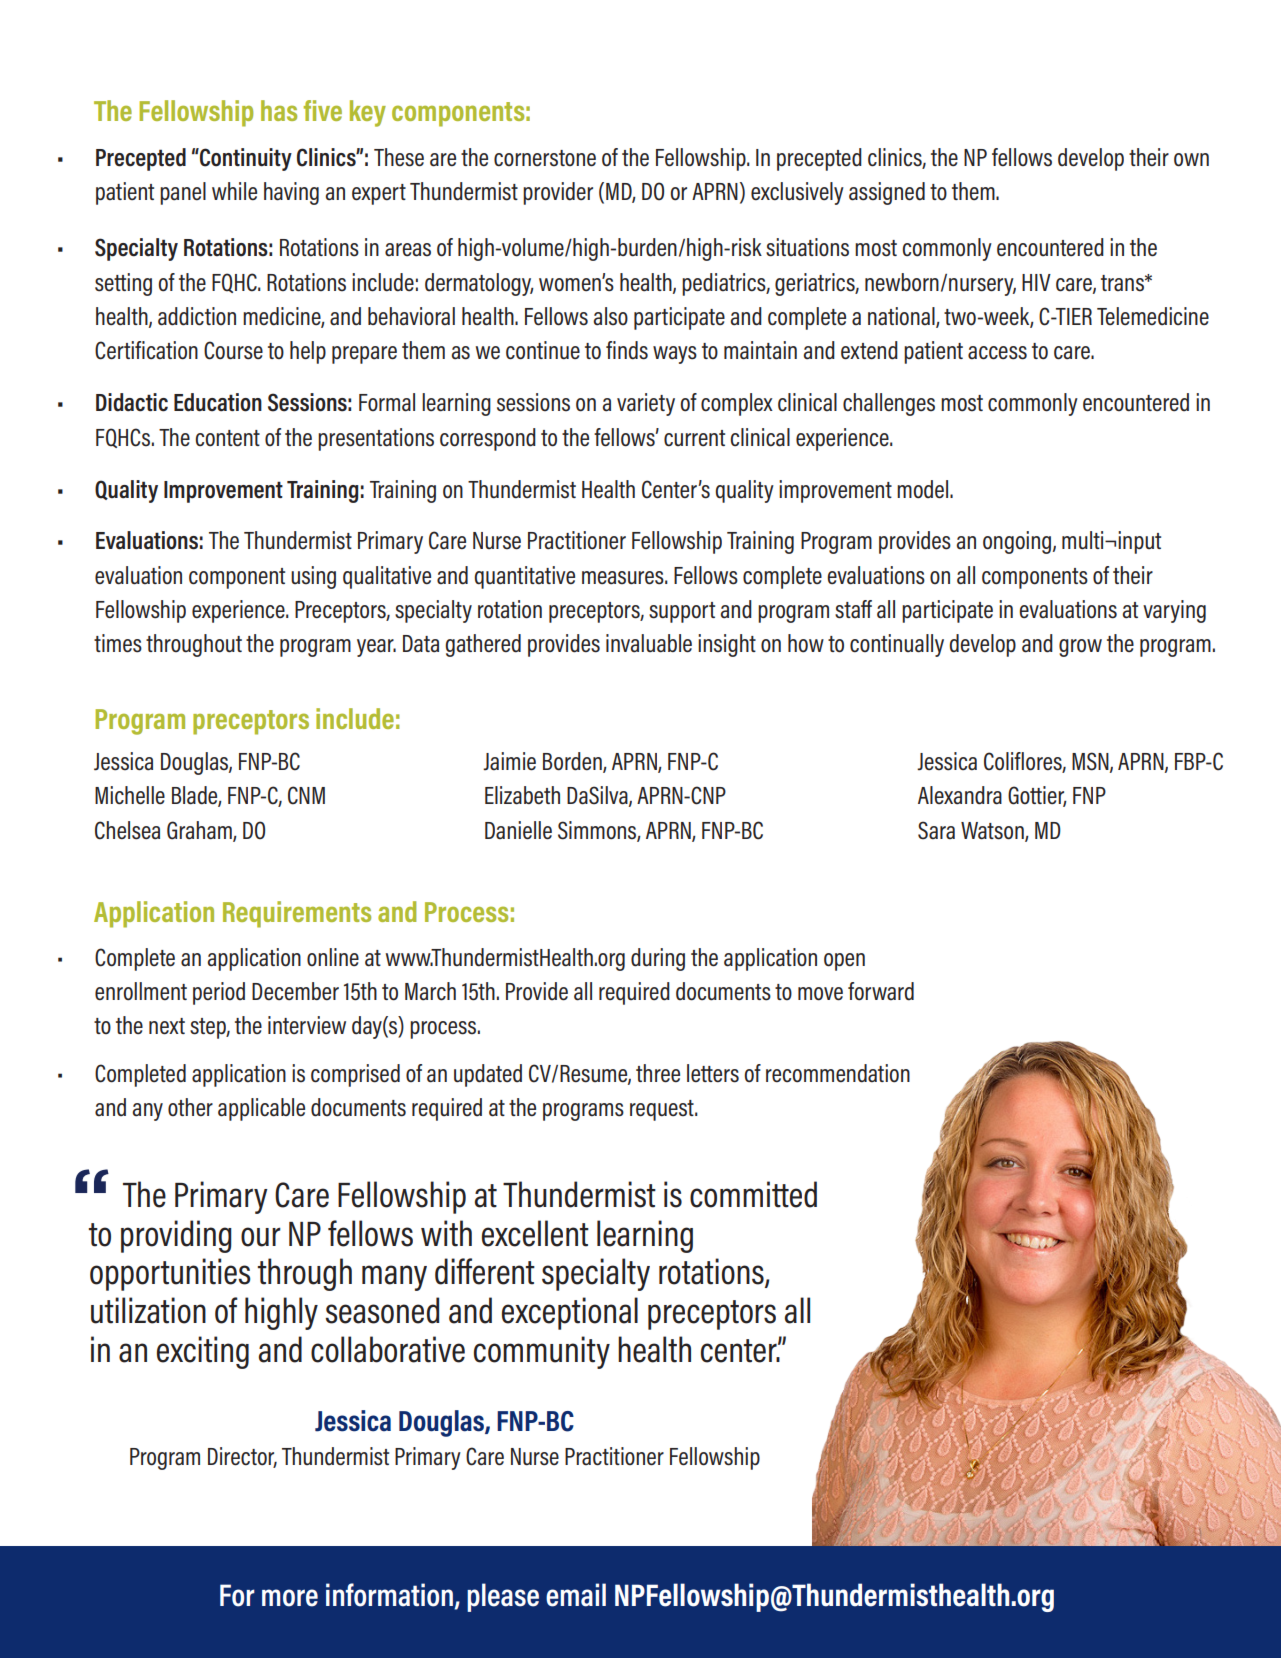  Describe the element at coordinates (518, 830) in the image. I see `Danielle` at that location.
